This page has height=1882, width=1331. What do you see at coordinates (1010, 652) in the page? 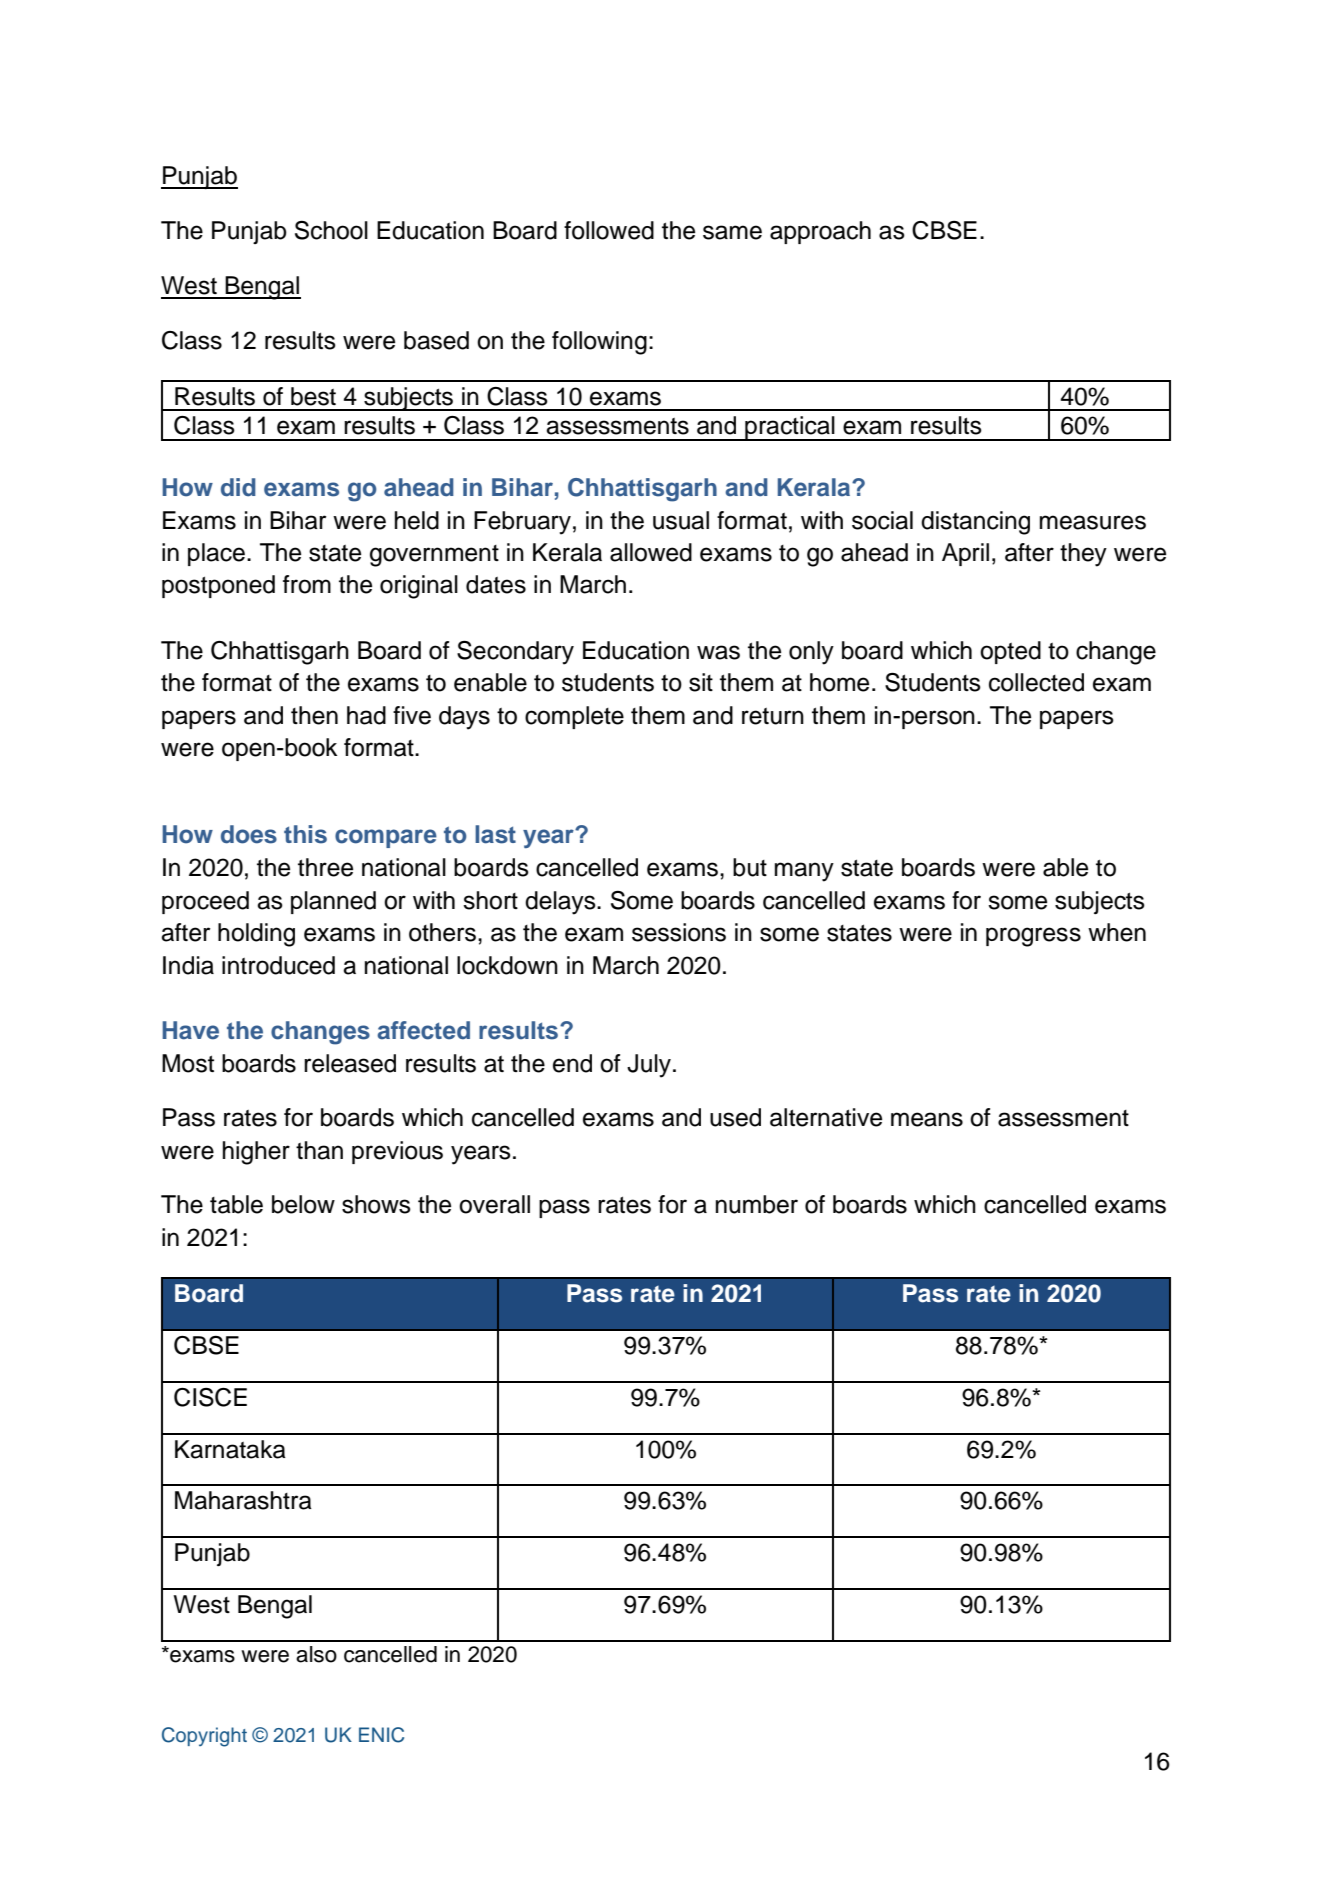
I see `opted` at bounding box center [1010, 652].
